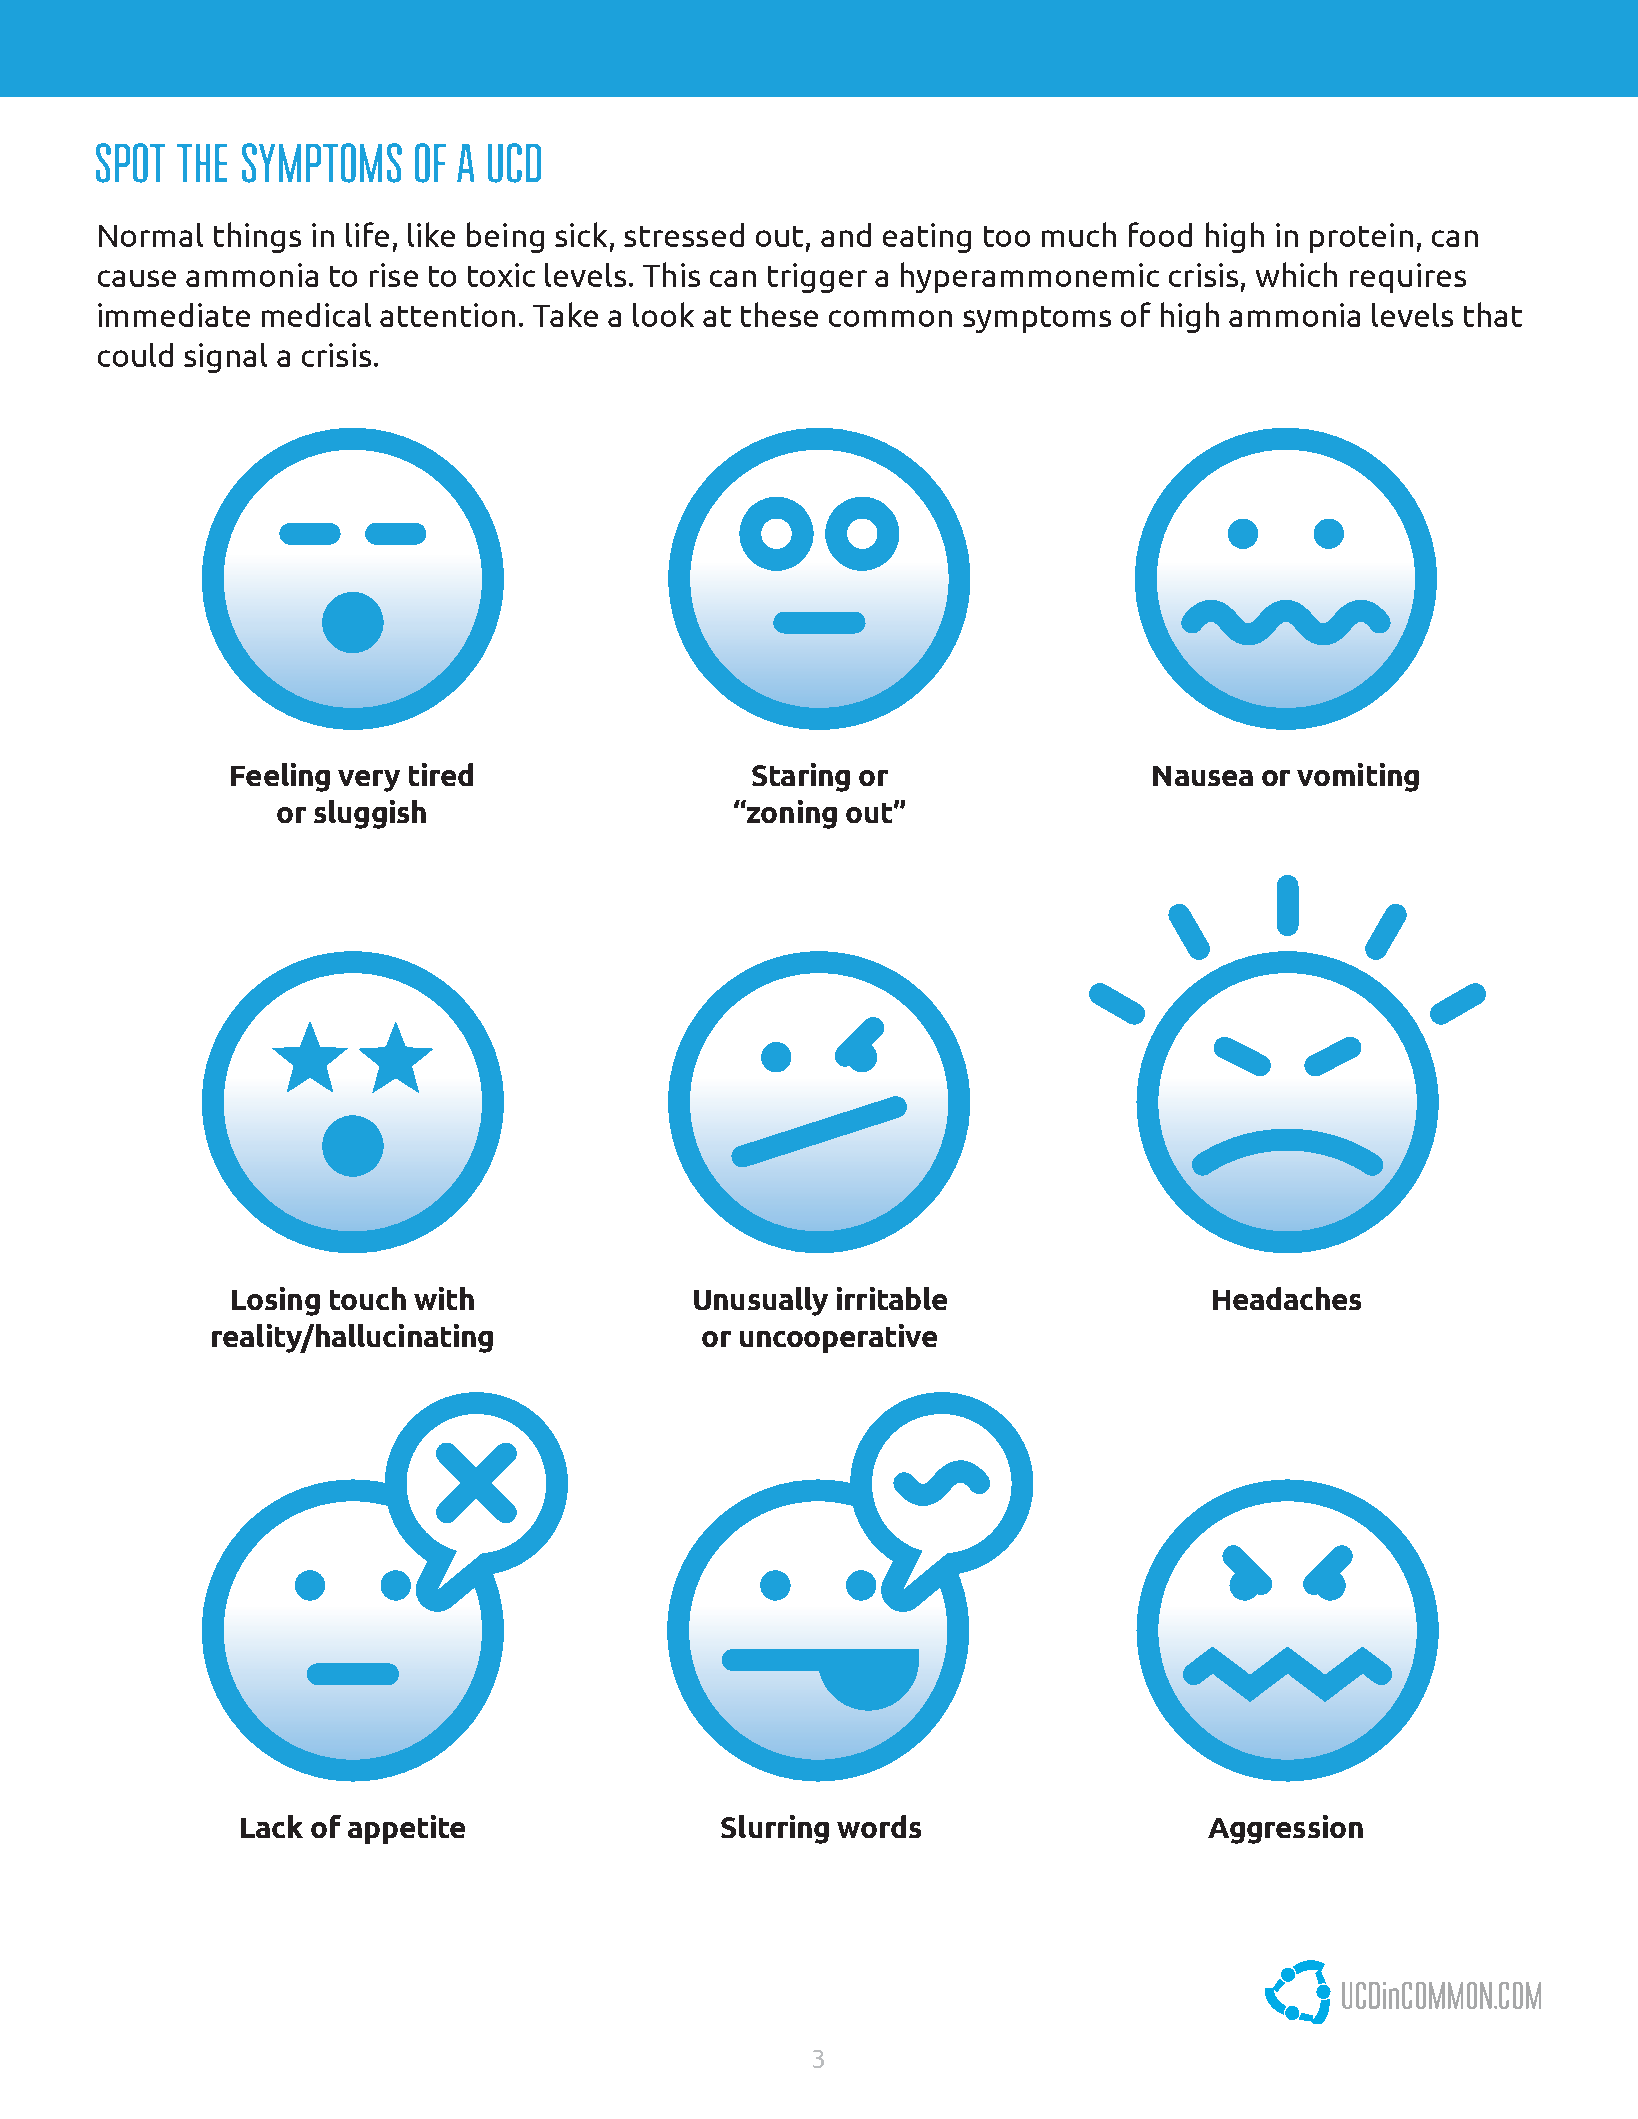  I want to click on zoning, so click(791, 814).
